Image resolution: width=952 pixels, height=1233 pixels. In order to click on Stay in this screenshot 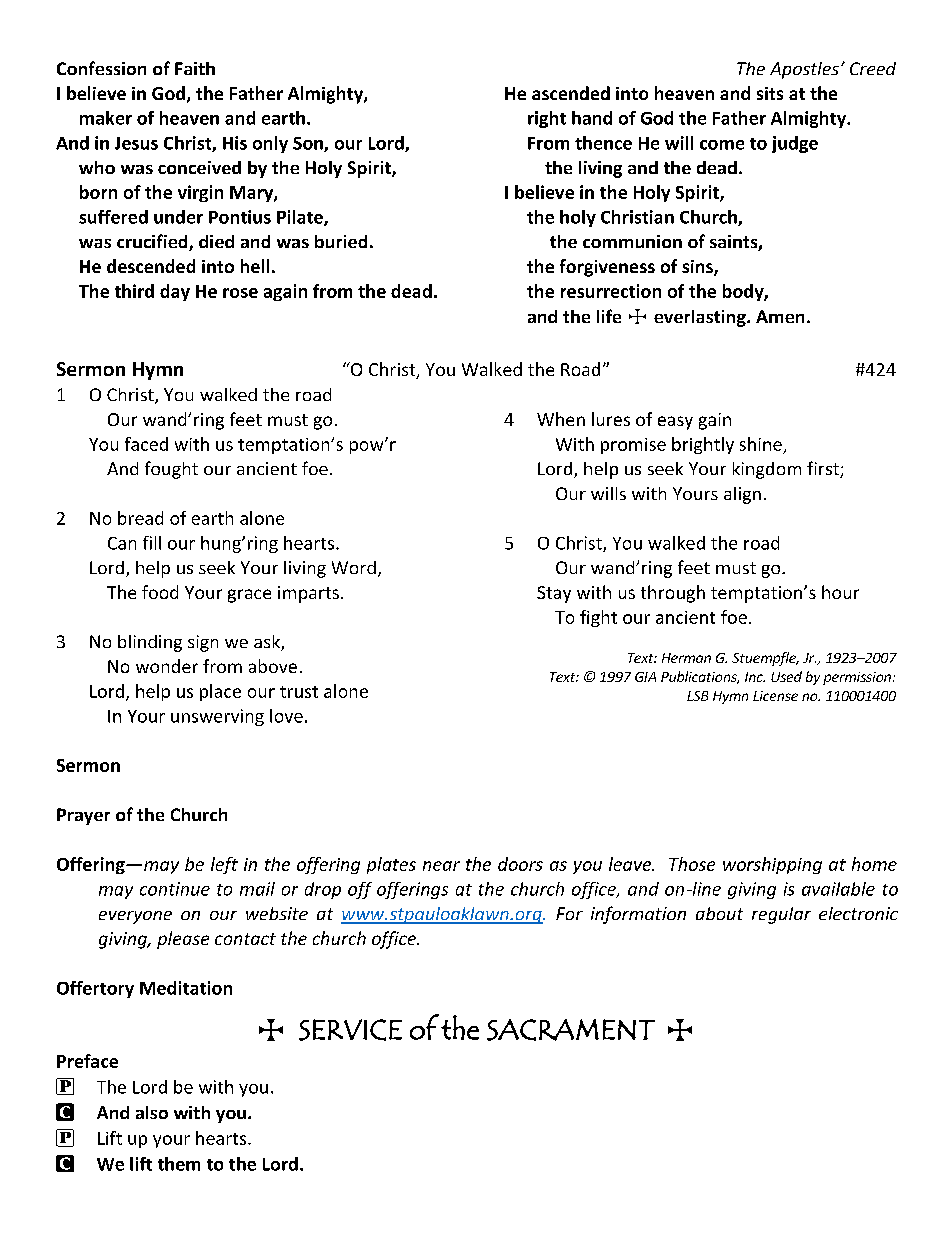, I will do `click(554, 594)`.
